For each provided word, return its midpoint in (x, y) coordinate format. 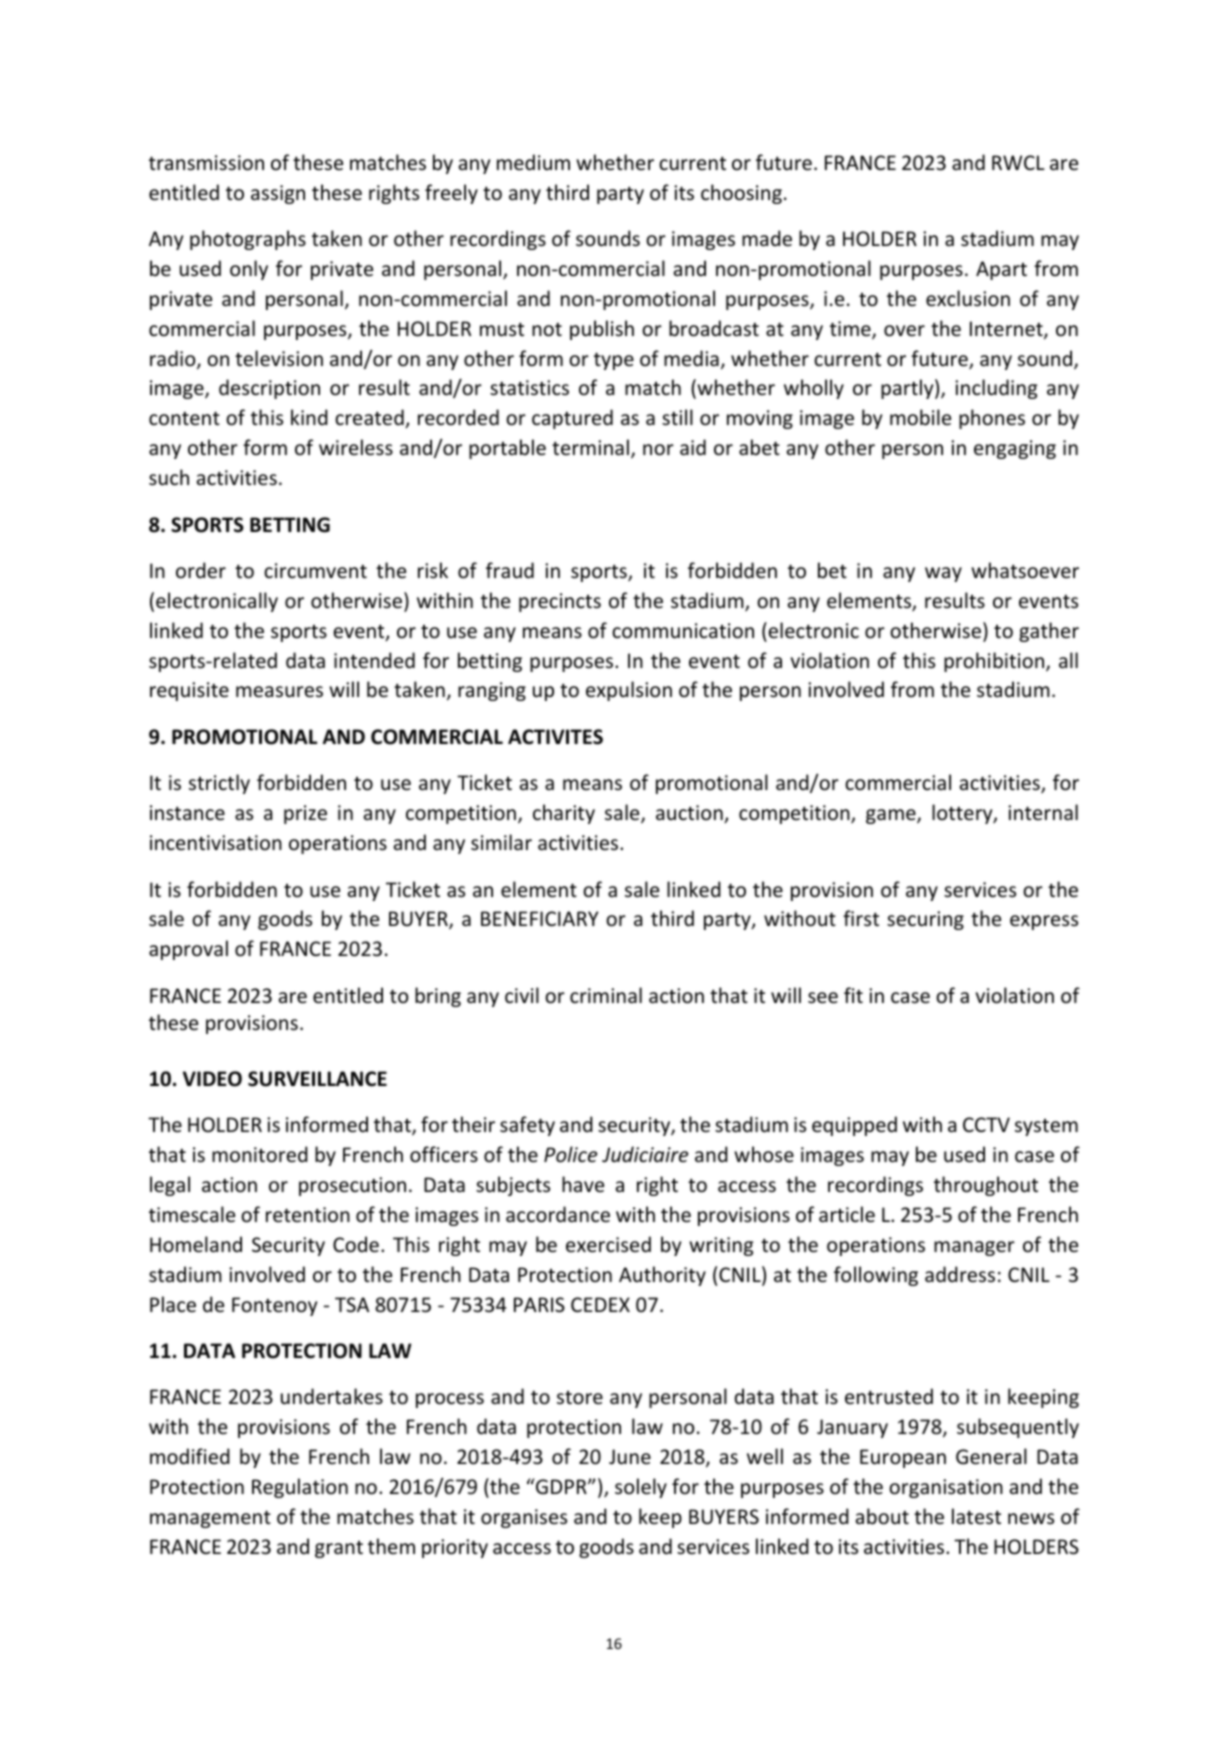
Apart (1001, 270)
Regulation (300, 1488)
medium (533, 162)
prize (305, 814)
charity (564, 814)
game (892, 816)
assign (278, 194)
